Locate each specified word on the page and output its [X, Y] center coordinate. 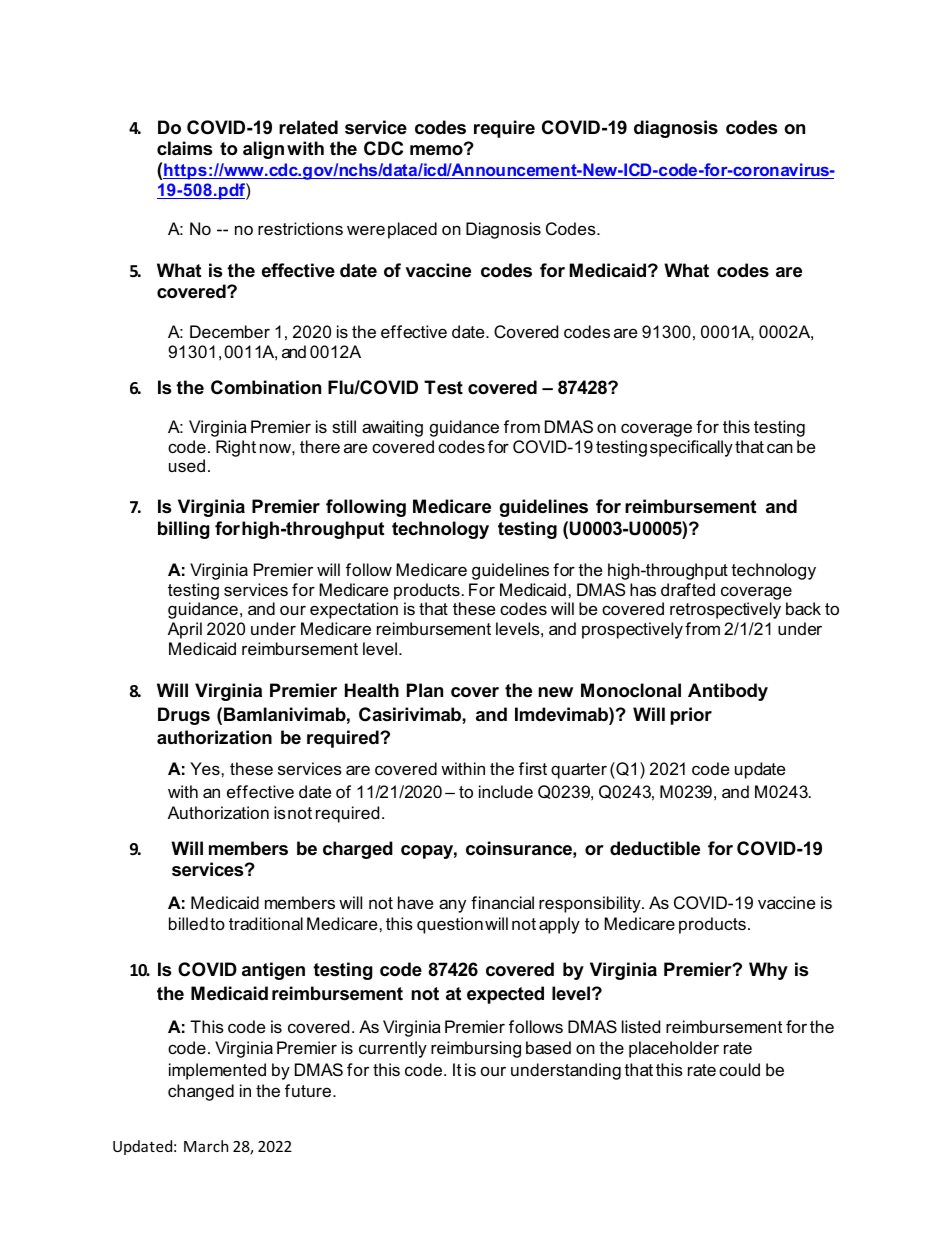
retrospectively [725, 610]
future [309, 1090]
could [739, 1069]
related [308, 127]
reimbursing [476, 1049]
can [780, 448]
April [185, 630]
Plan [425, 690]
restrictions [300, 228]
